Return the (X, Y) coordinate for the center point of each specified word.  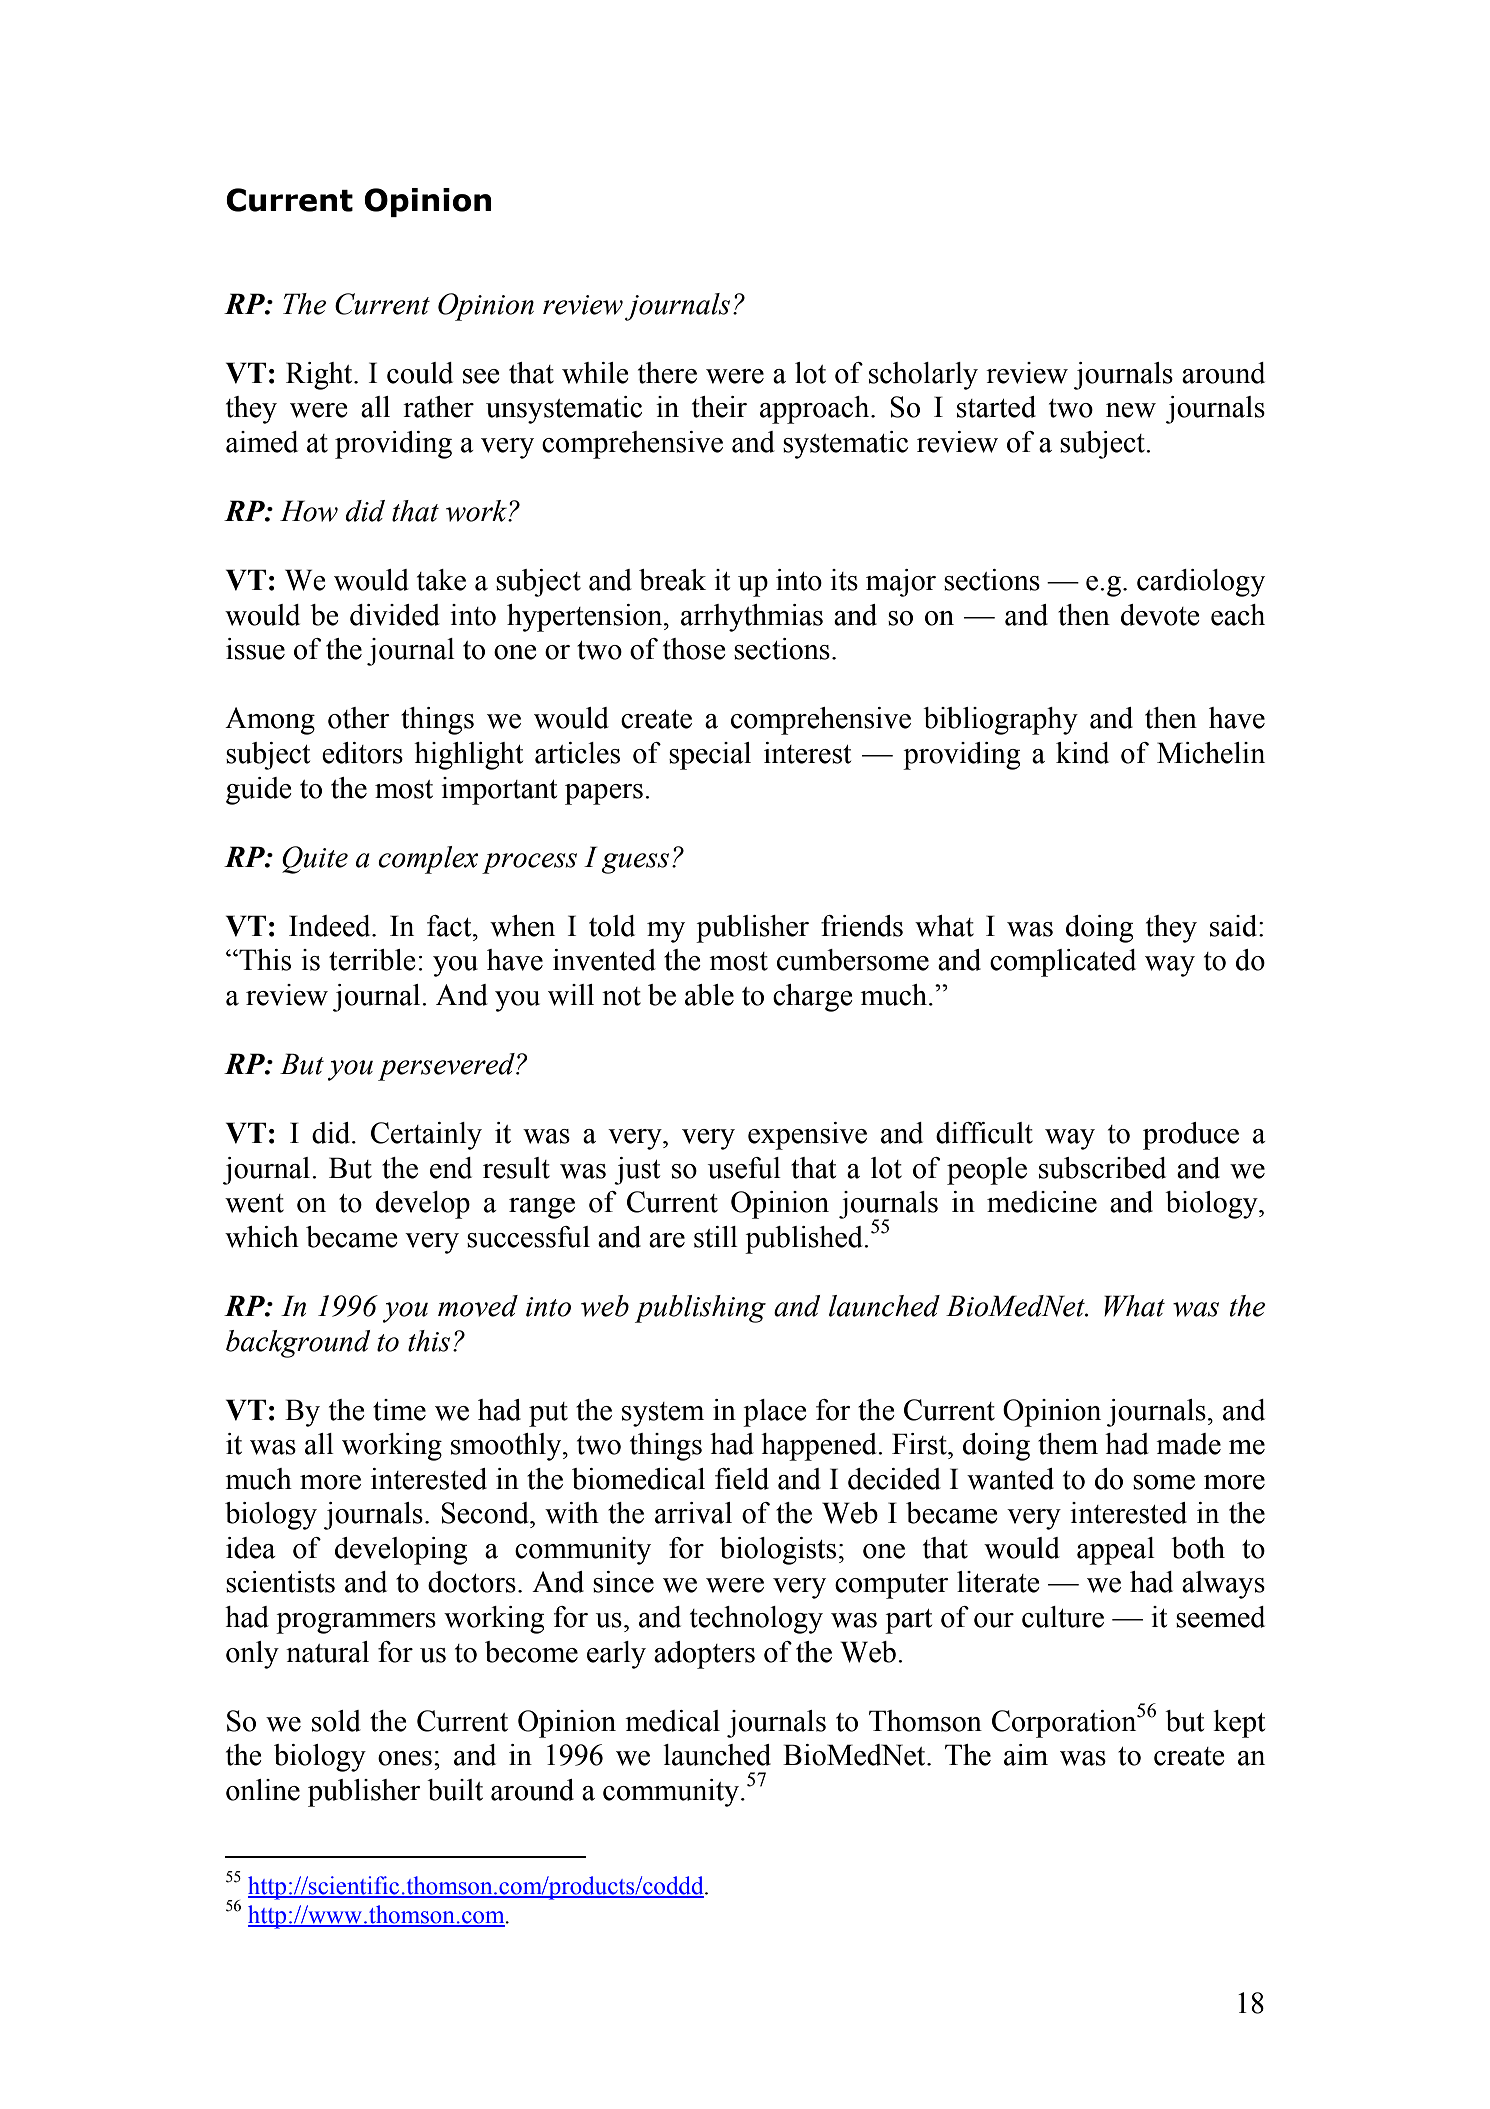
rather (438, 407)
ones (405, 1758)
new (1131, 410)
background (298, 1344)
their (719, 407)
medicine (1042, 1202)
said (1235, 926)
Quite (315, 860)
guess (635, 863)
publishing (700, 1309)
